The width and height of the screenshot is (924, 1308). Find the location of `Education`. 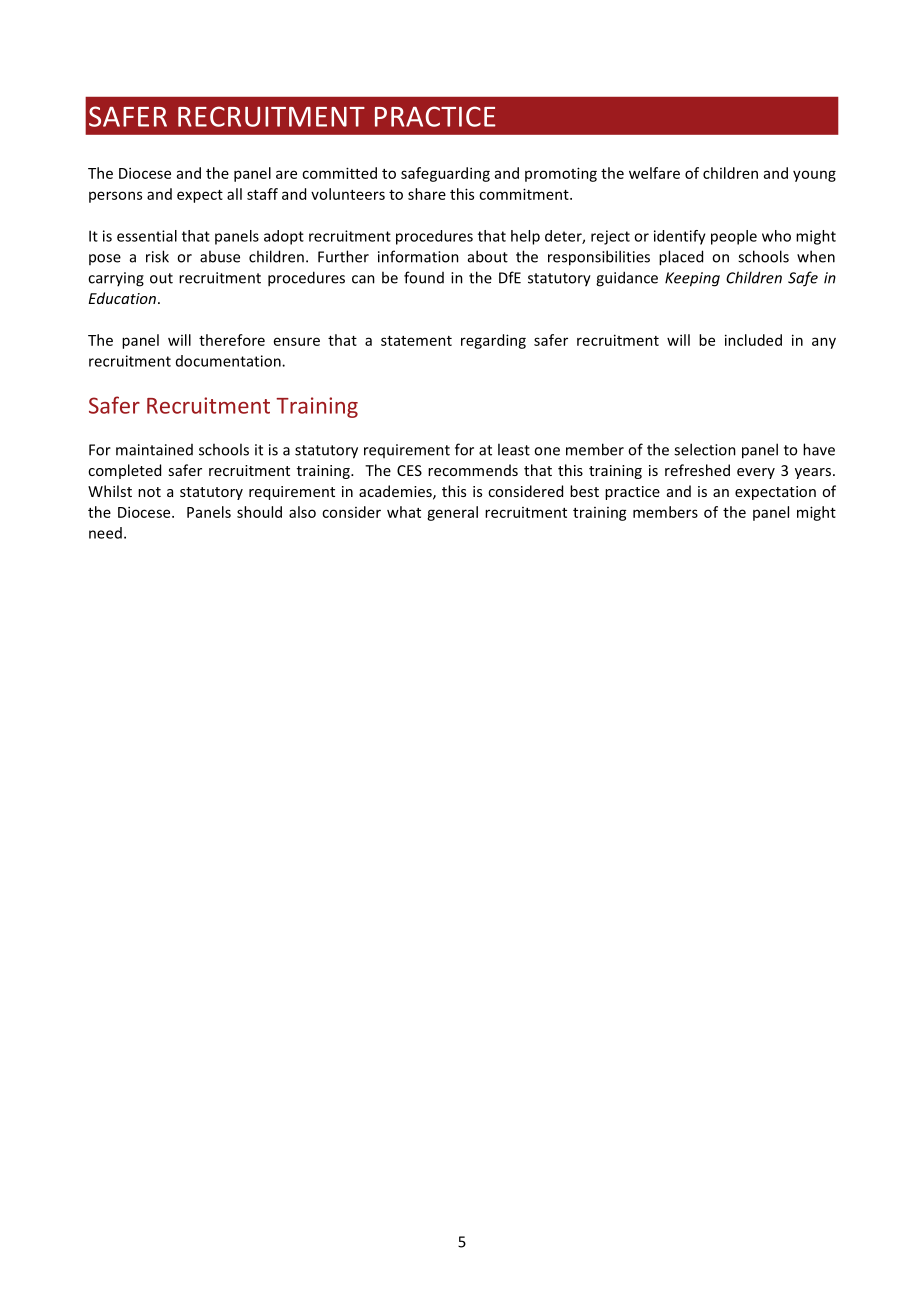

Education is located at coordinates (122, 298).
